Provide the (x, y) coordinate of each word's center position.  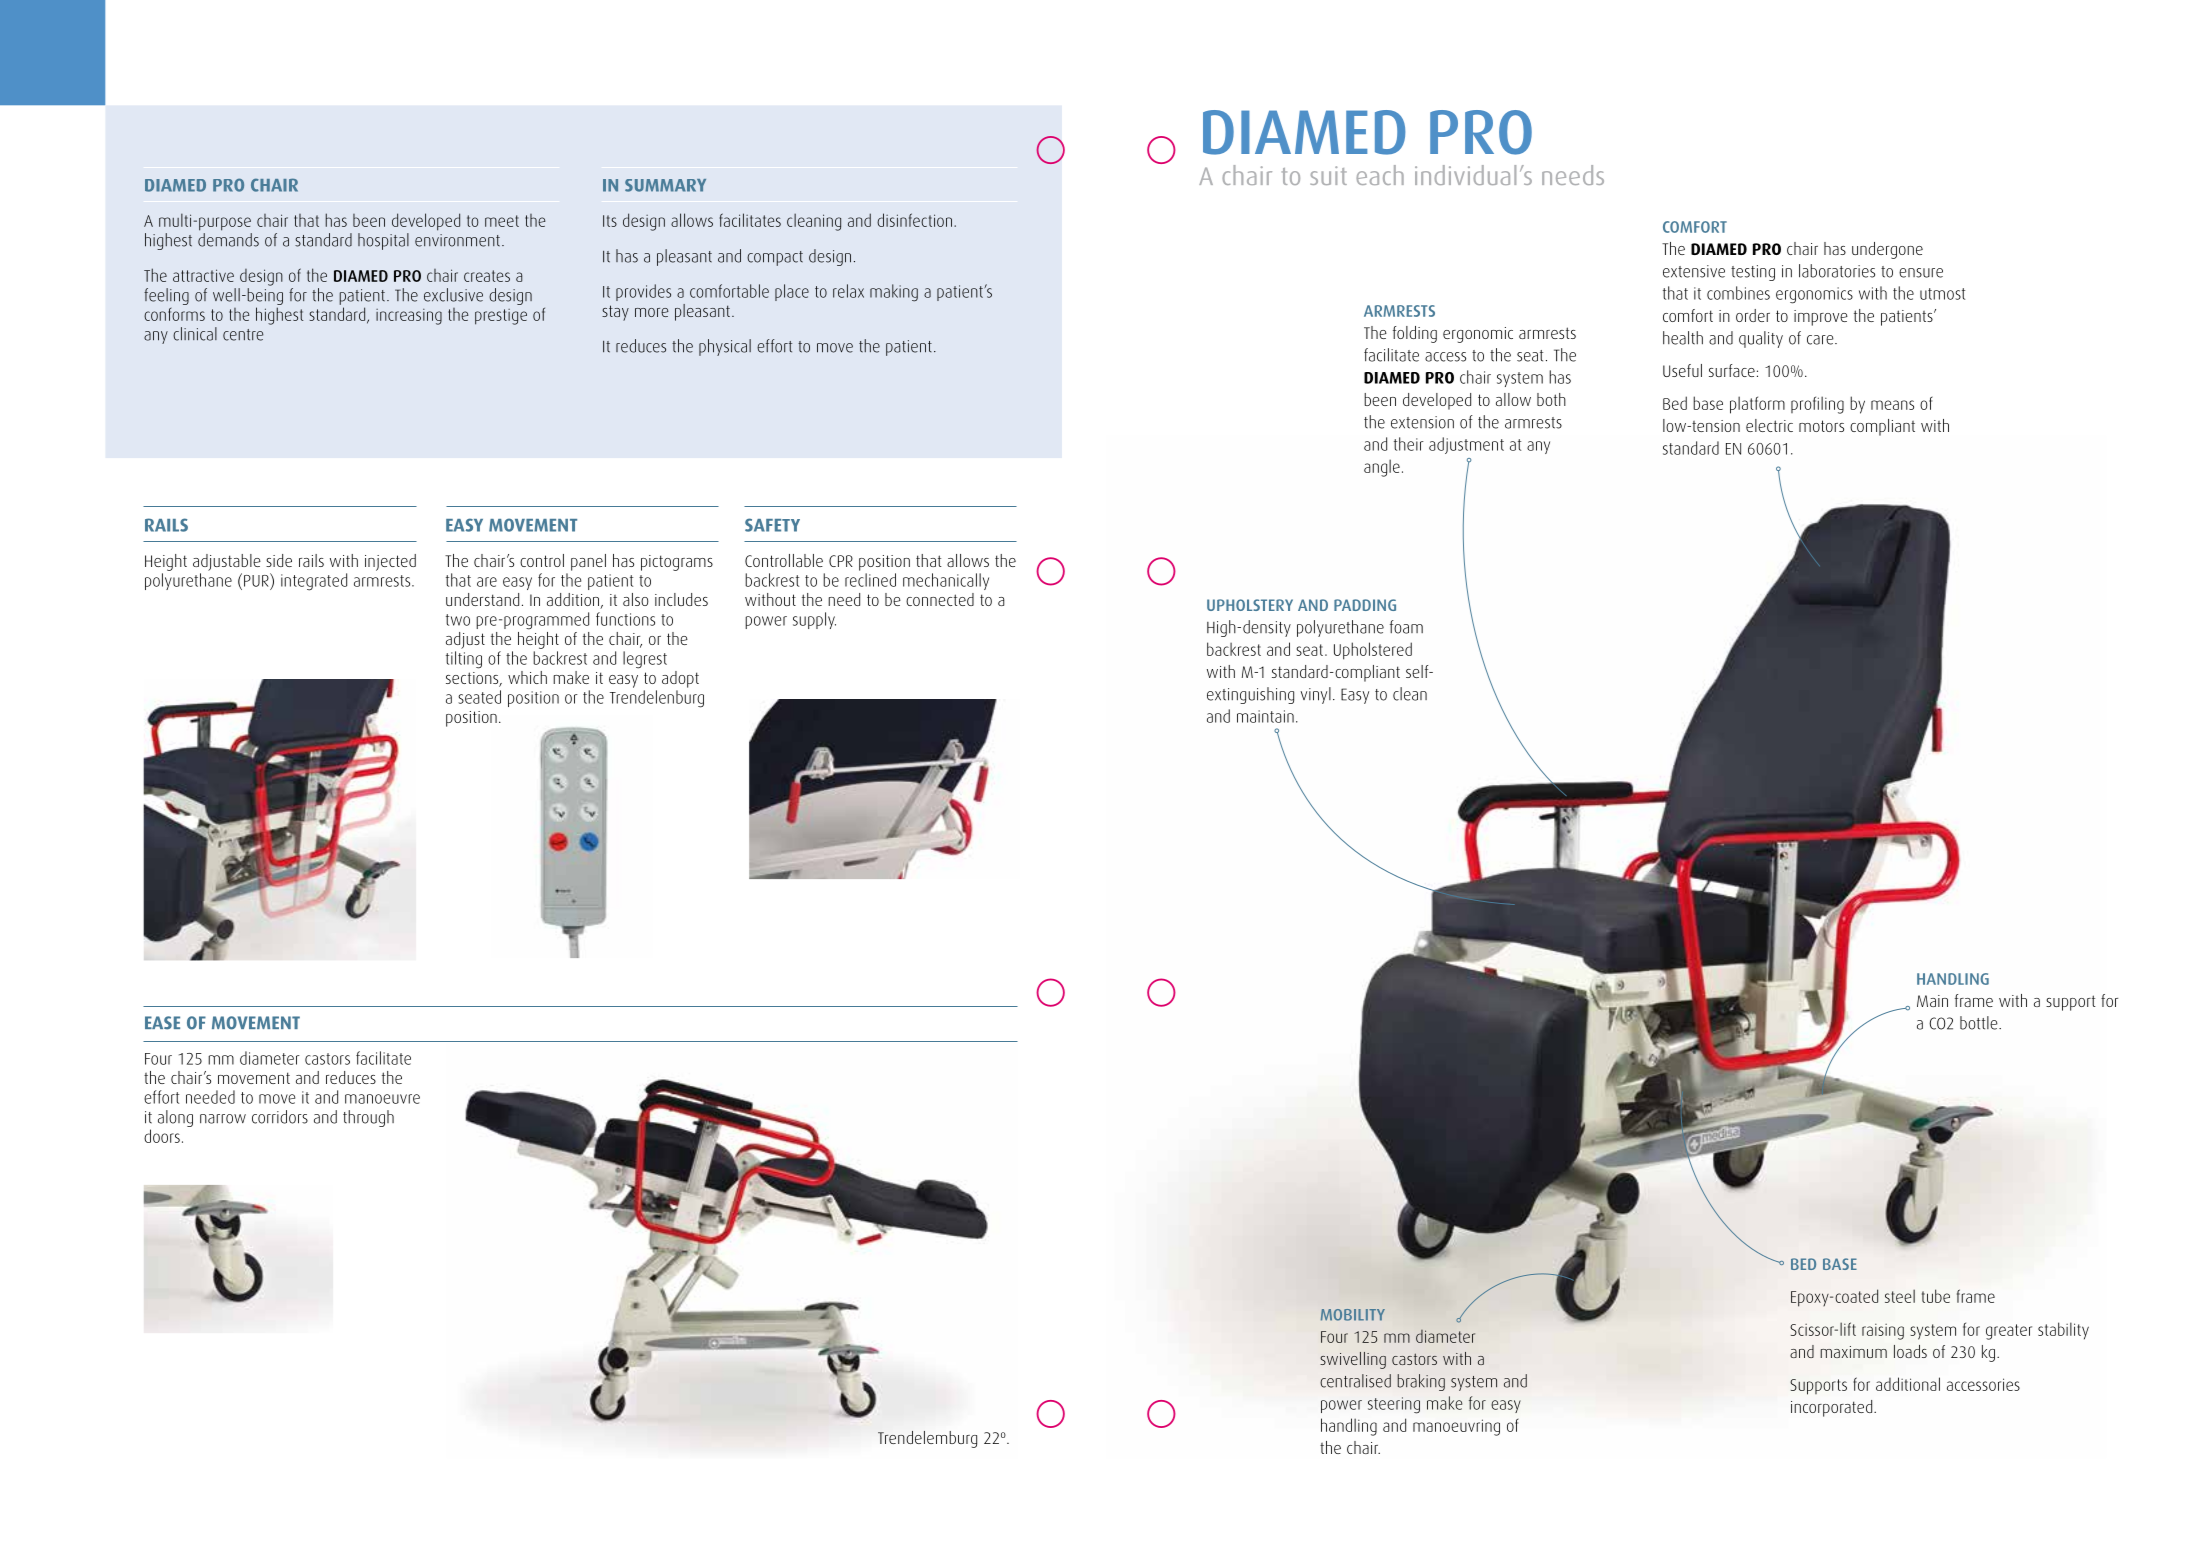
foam (1406, 627)
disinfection (916, 220)
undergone (1887, 250)
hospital (383, 241)
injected (390, 562)
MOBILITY (1353, 1315)
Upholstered (1373, 651)
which (527, 677)
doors (162, 1136)
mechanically (946, 581)
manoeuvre (382, 1099)
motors (1821, 426)
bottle (1980, 1023)
